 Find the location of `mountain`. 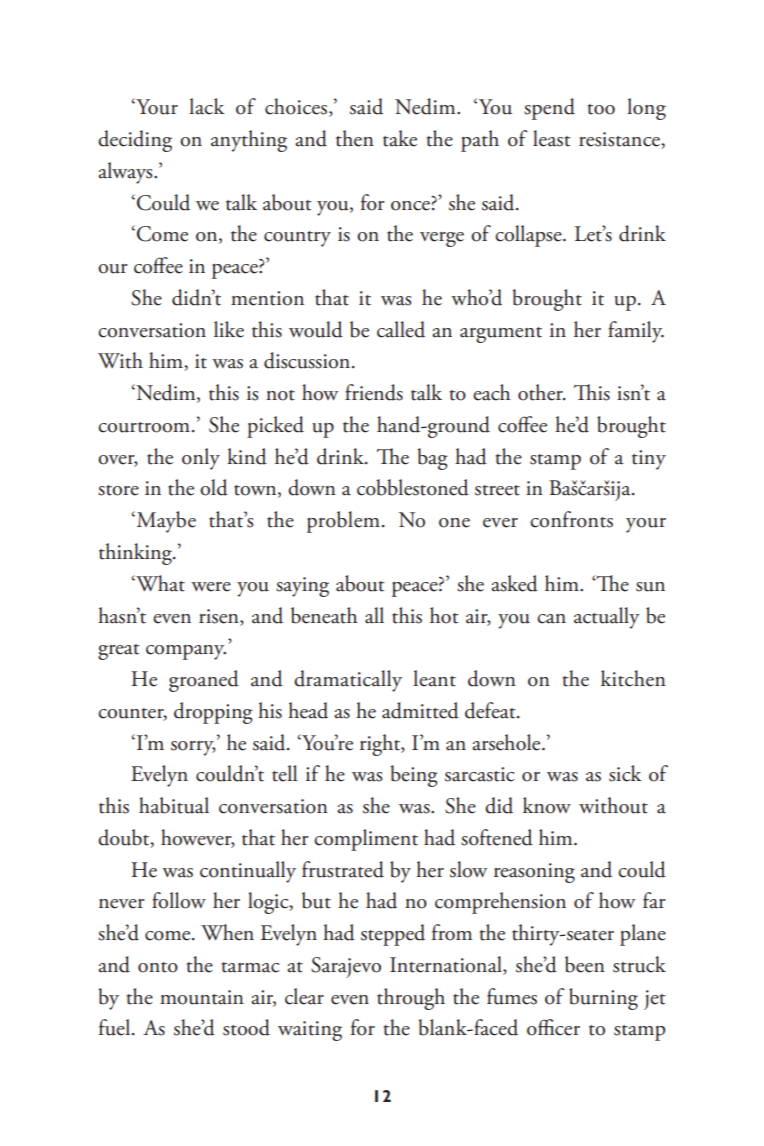

mountain is located at coordinates (202, 997).
